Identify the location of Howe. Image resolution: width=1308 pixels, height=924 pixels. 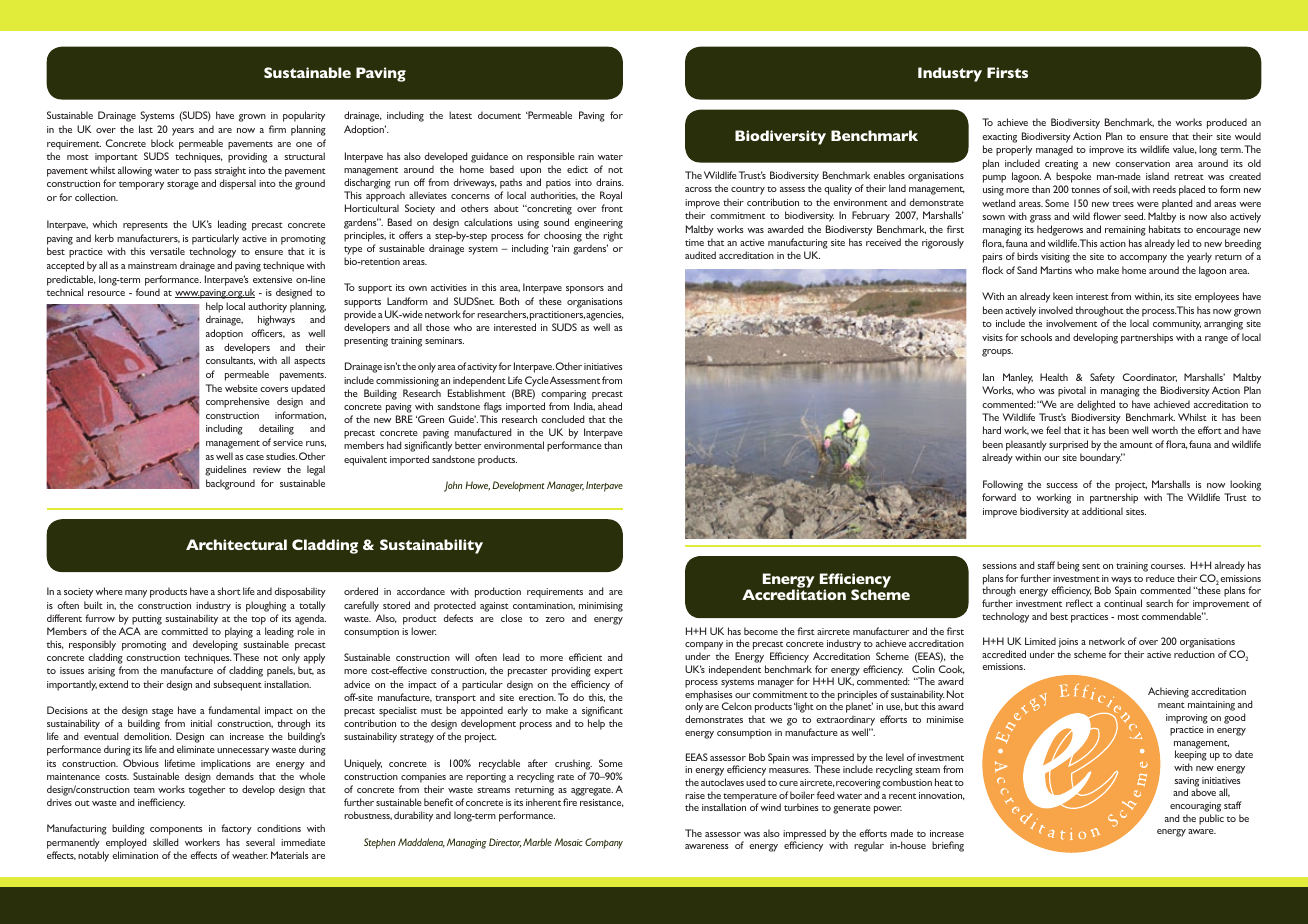
(477, 486).
